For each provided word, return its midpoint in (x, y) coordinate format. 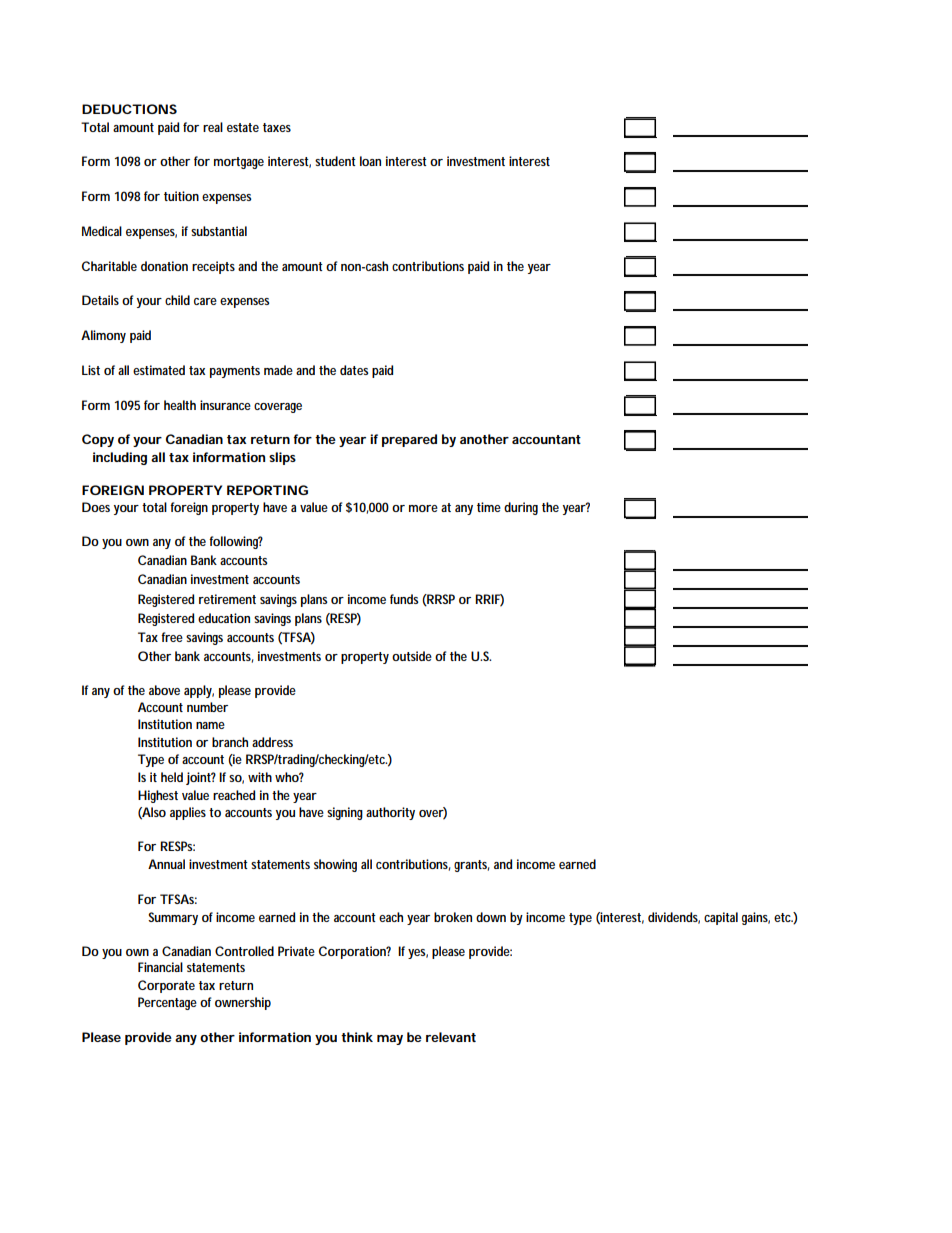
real (213, 127)
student (335, 161)
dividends (674, 918)
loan (370, 161)
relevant (451, 1037)
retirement (227, 599)
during (521, 508)
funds (404, 599)
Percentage (167, 1003)
